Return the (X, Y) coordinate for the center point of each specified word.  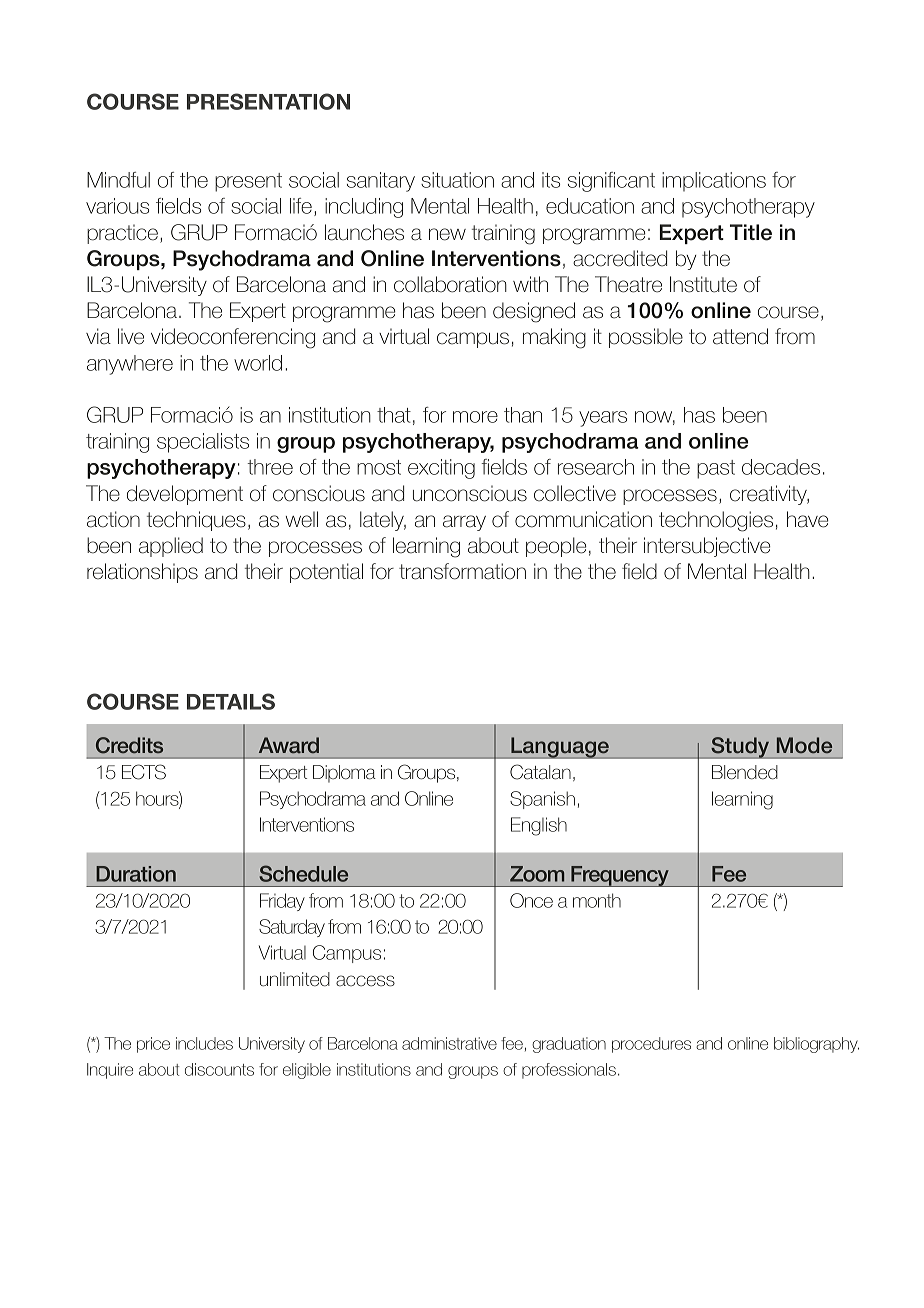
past (716, 469)
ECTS (144, 772)
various (117, 206)
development (185, 495)
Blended (745, 772)
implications (714, 182)
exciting (441, 469)
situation (457, 180)
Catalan (540, 772)
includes (204, 1043)
